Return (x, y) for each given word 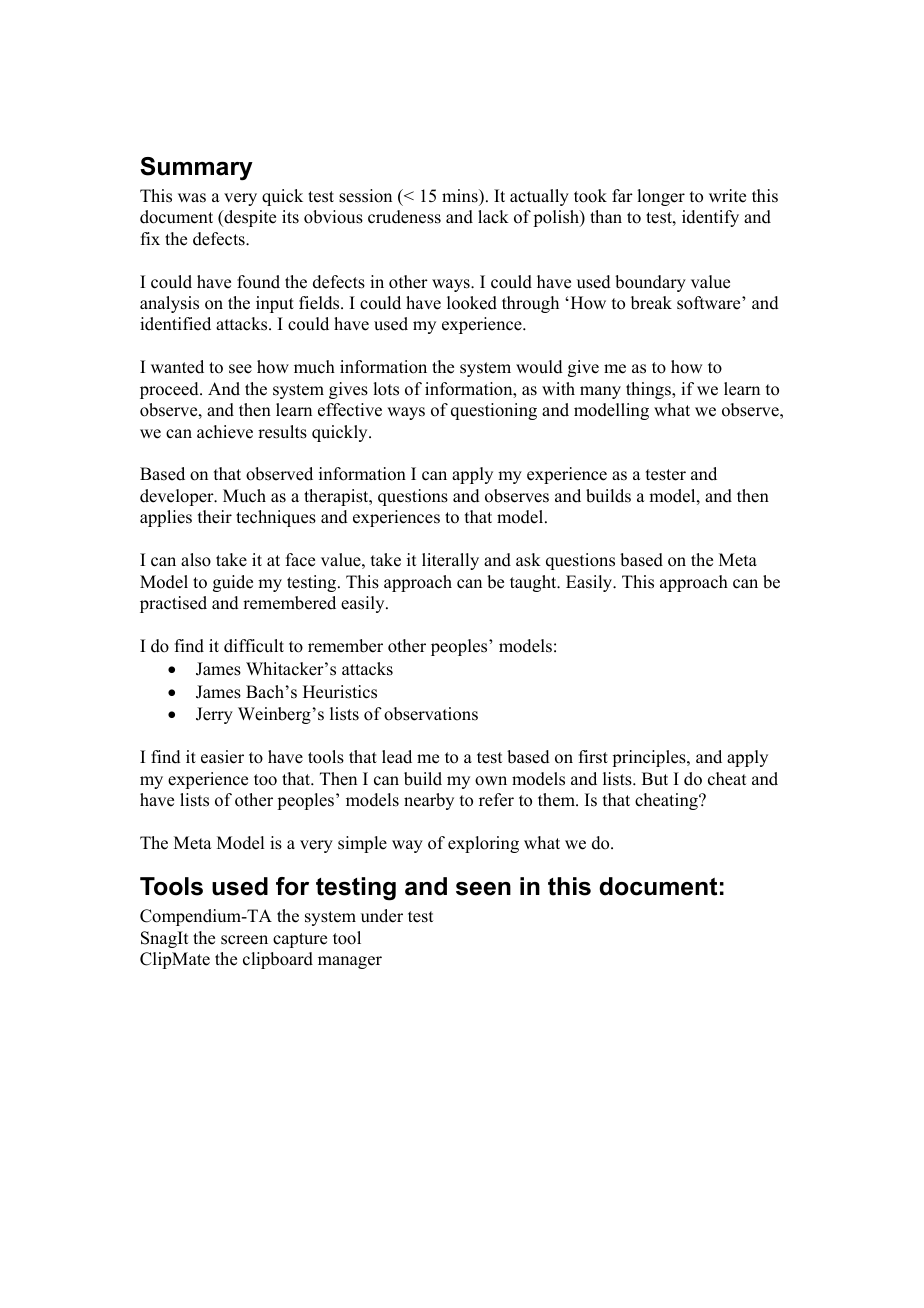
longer (661, 197)
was (192, 198)
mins (461, 196)
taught (534, 583)
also (196, 560)
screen (244, 940)
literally (450, 561)
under (382, 916)
